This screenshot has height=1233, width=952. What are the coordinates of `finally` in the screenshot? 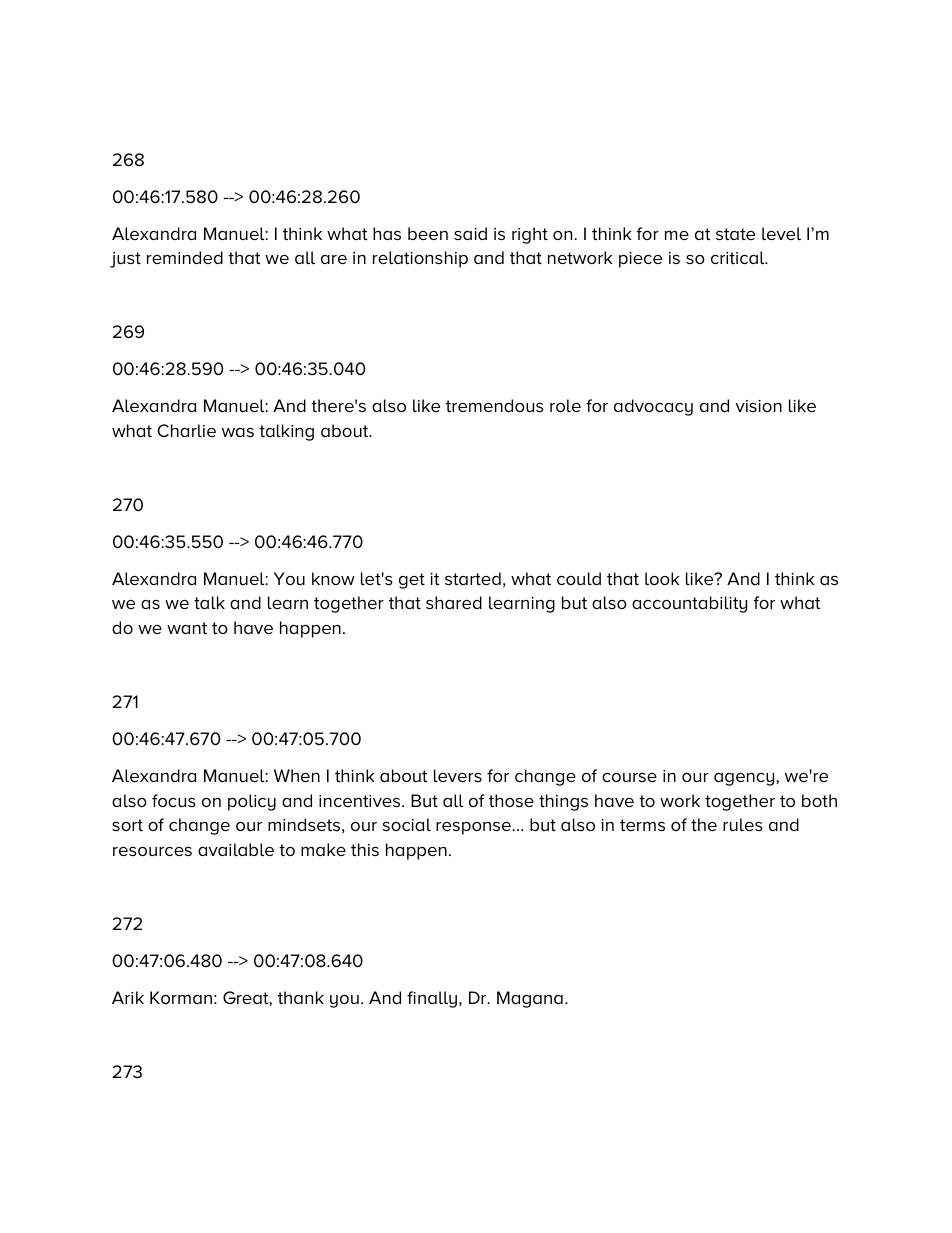 It's located at (433, 999).
